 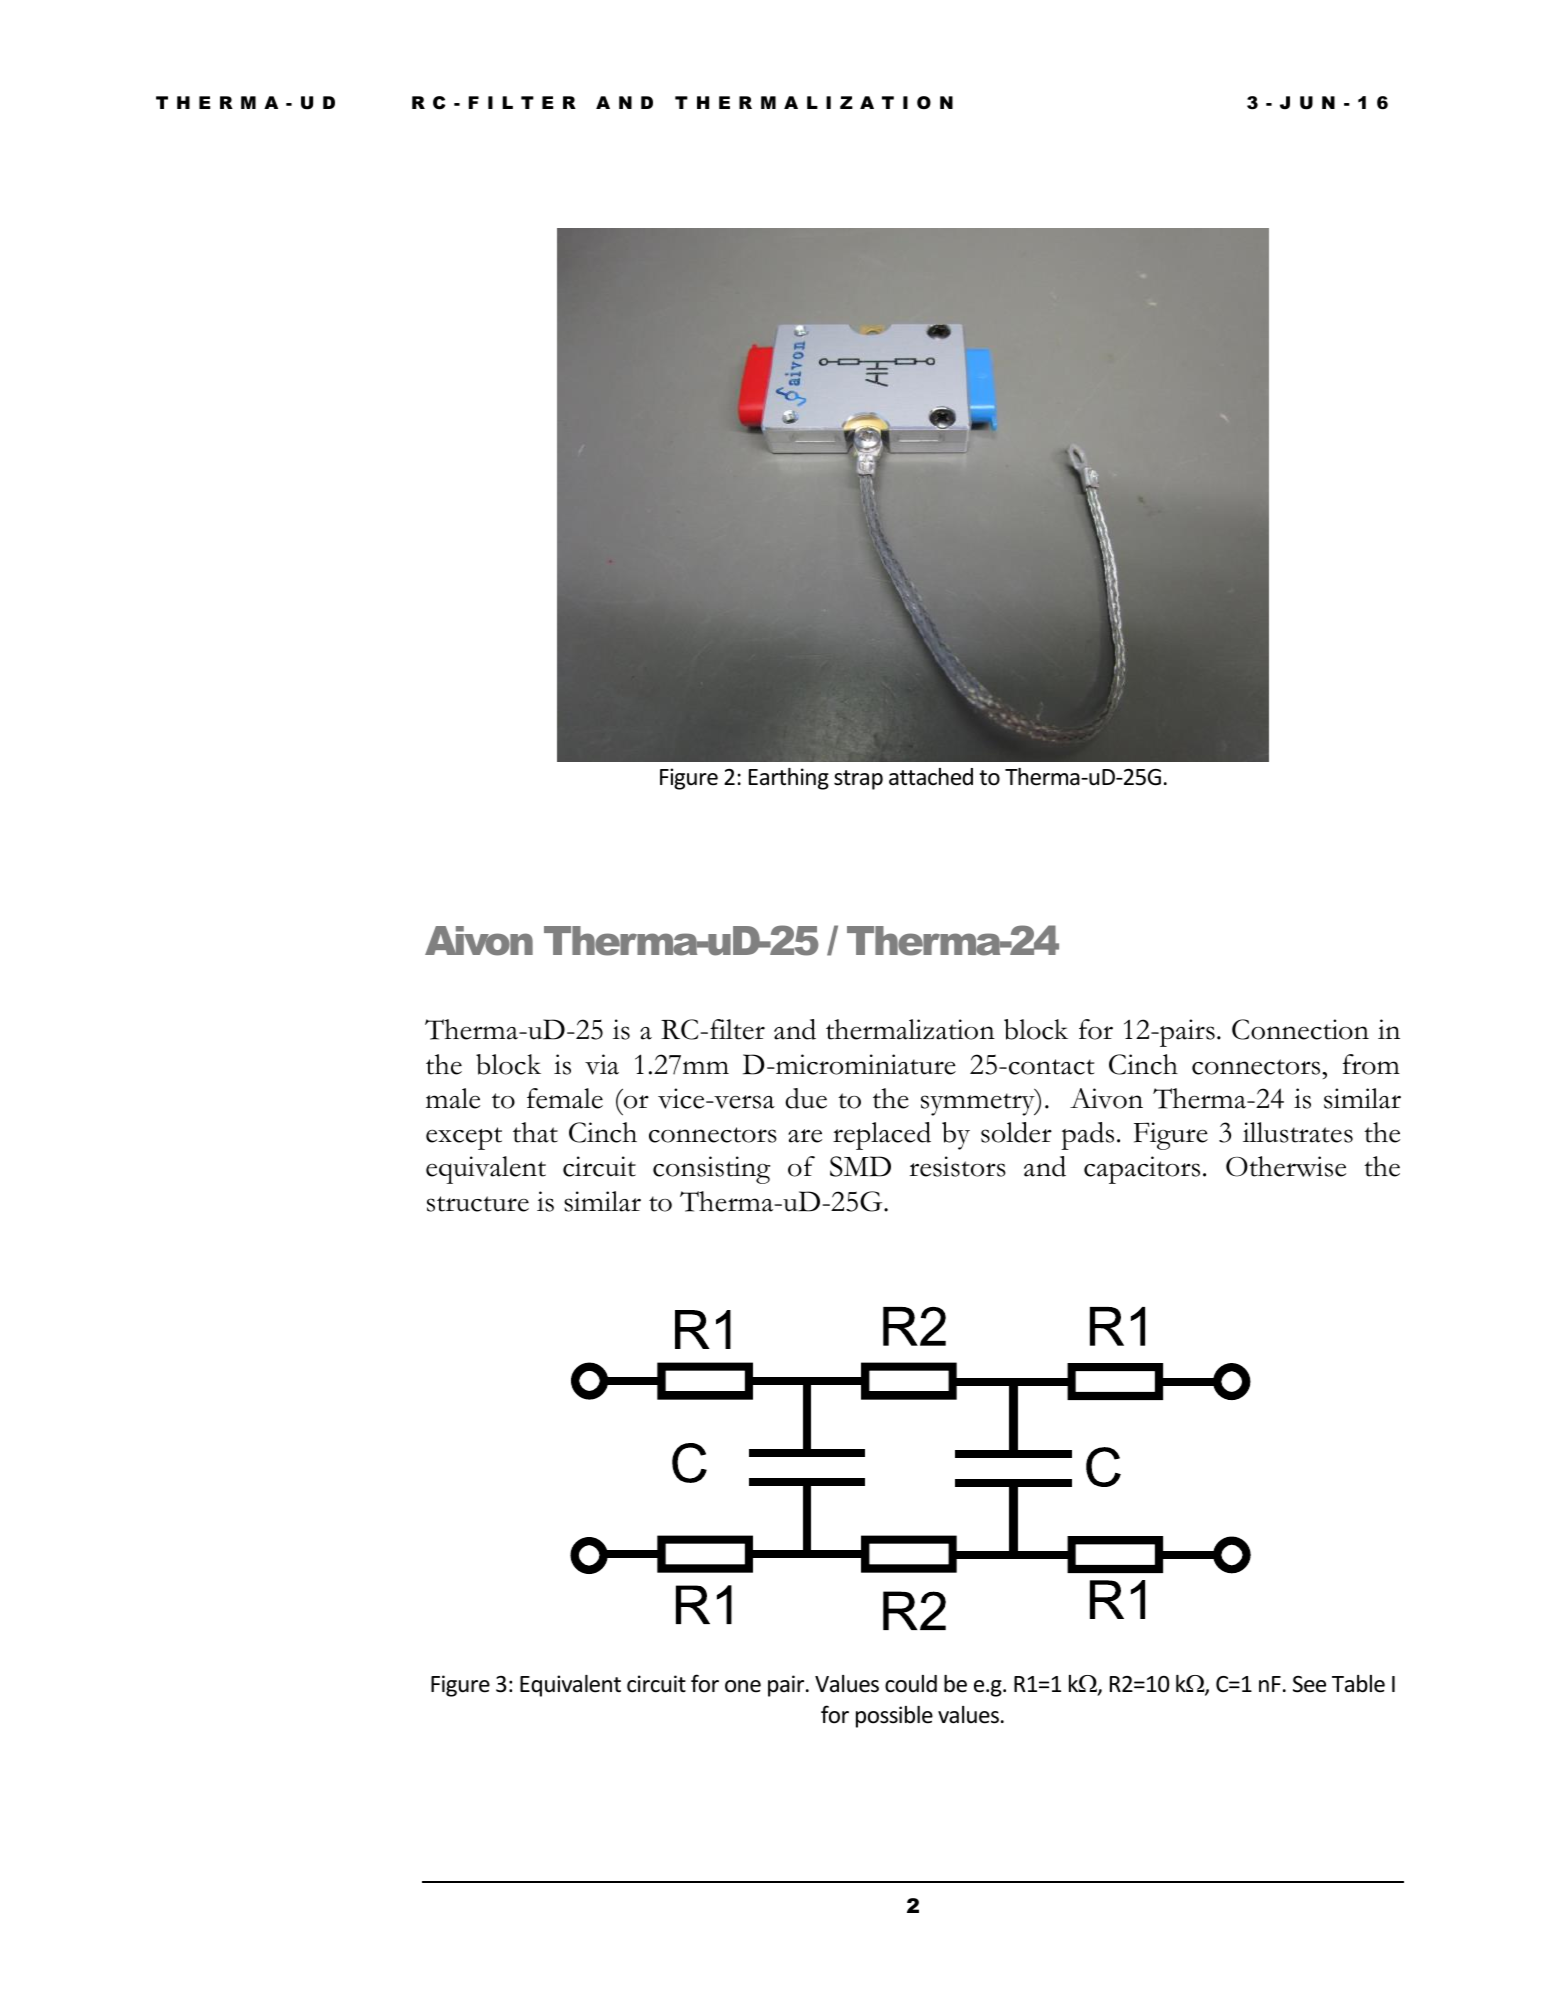 I want to click on See, so click(x=1309, y=1684).
